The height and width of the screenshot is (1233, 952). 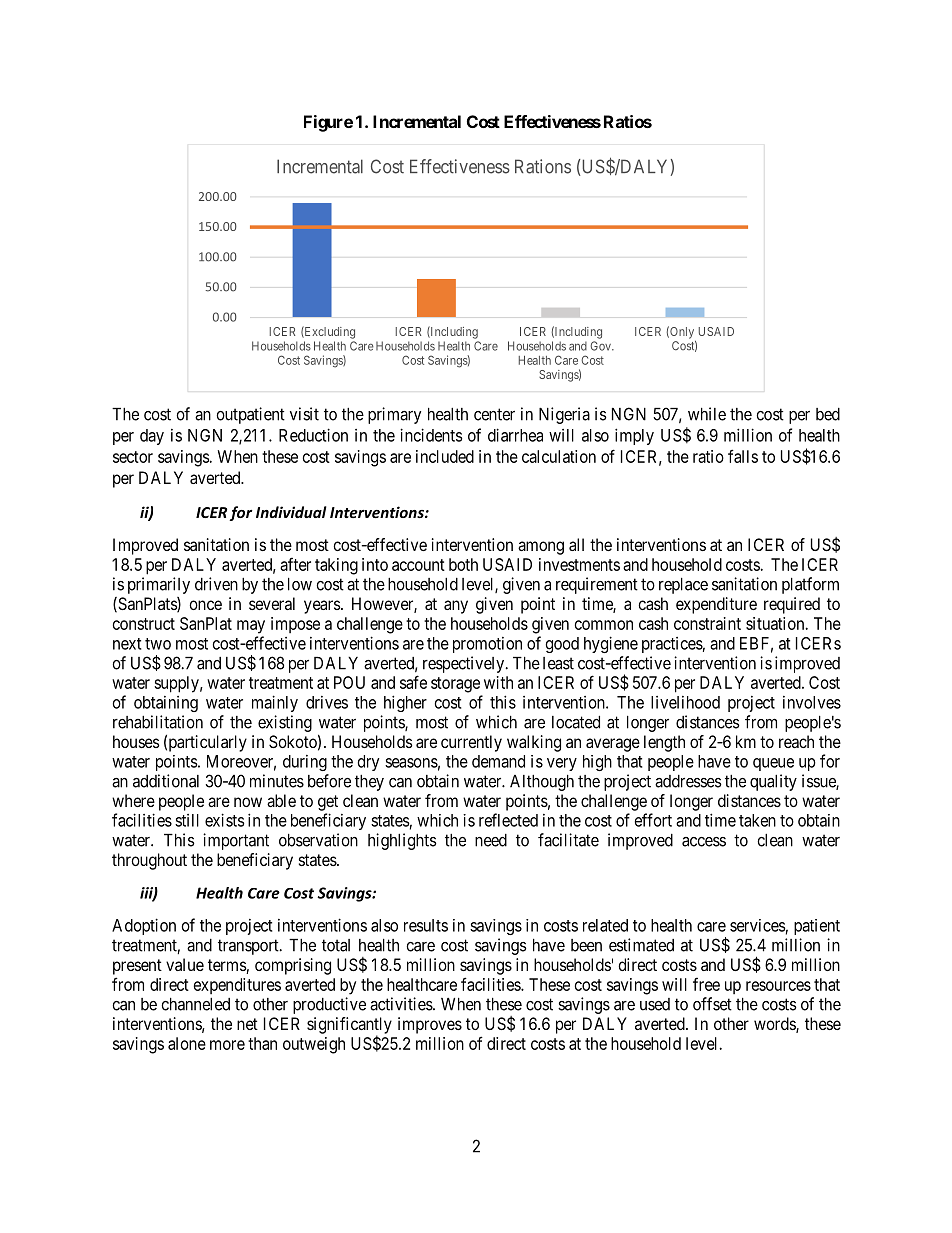 What do you see at coordinates (515, 435) in the screenshot?
I see `diarrhea` at bounding box center [515, 435].
